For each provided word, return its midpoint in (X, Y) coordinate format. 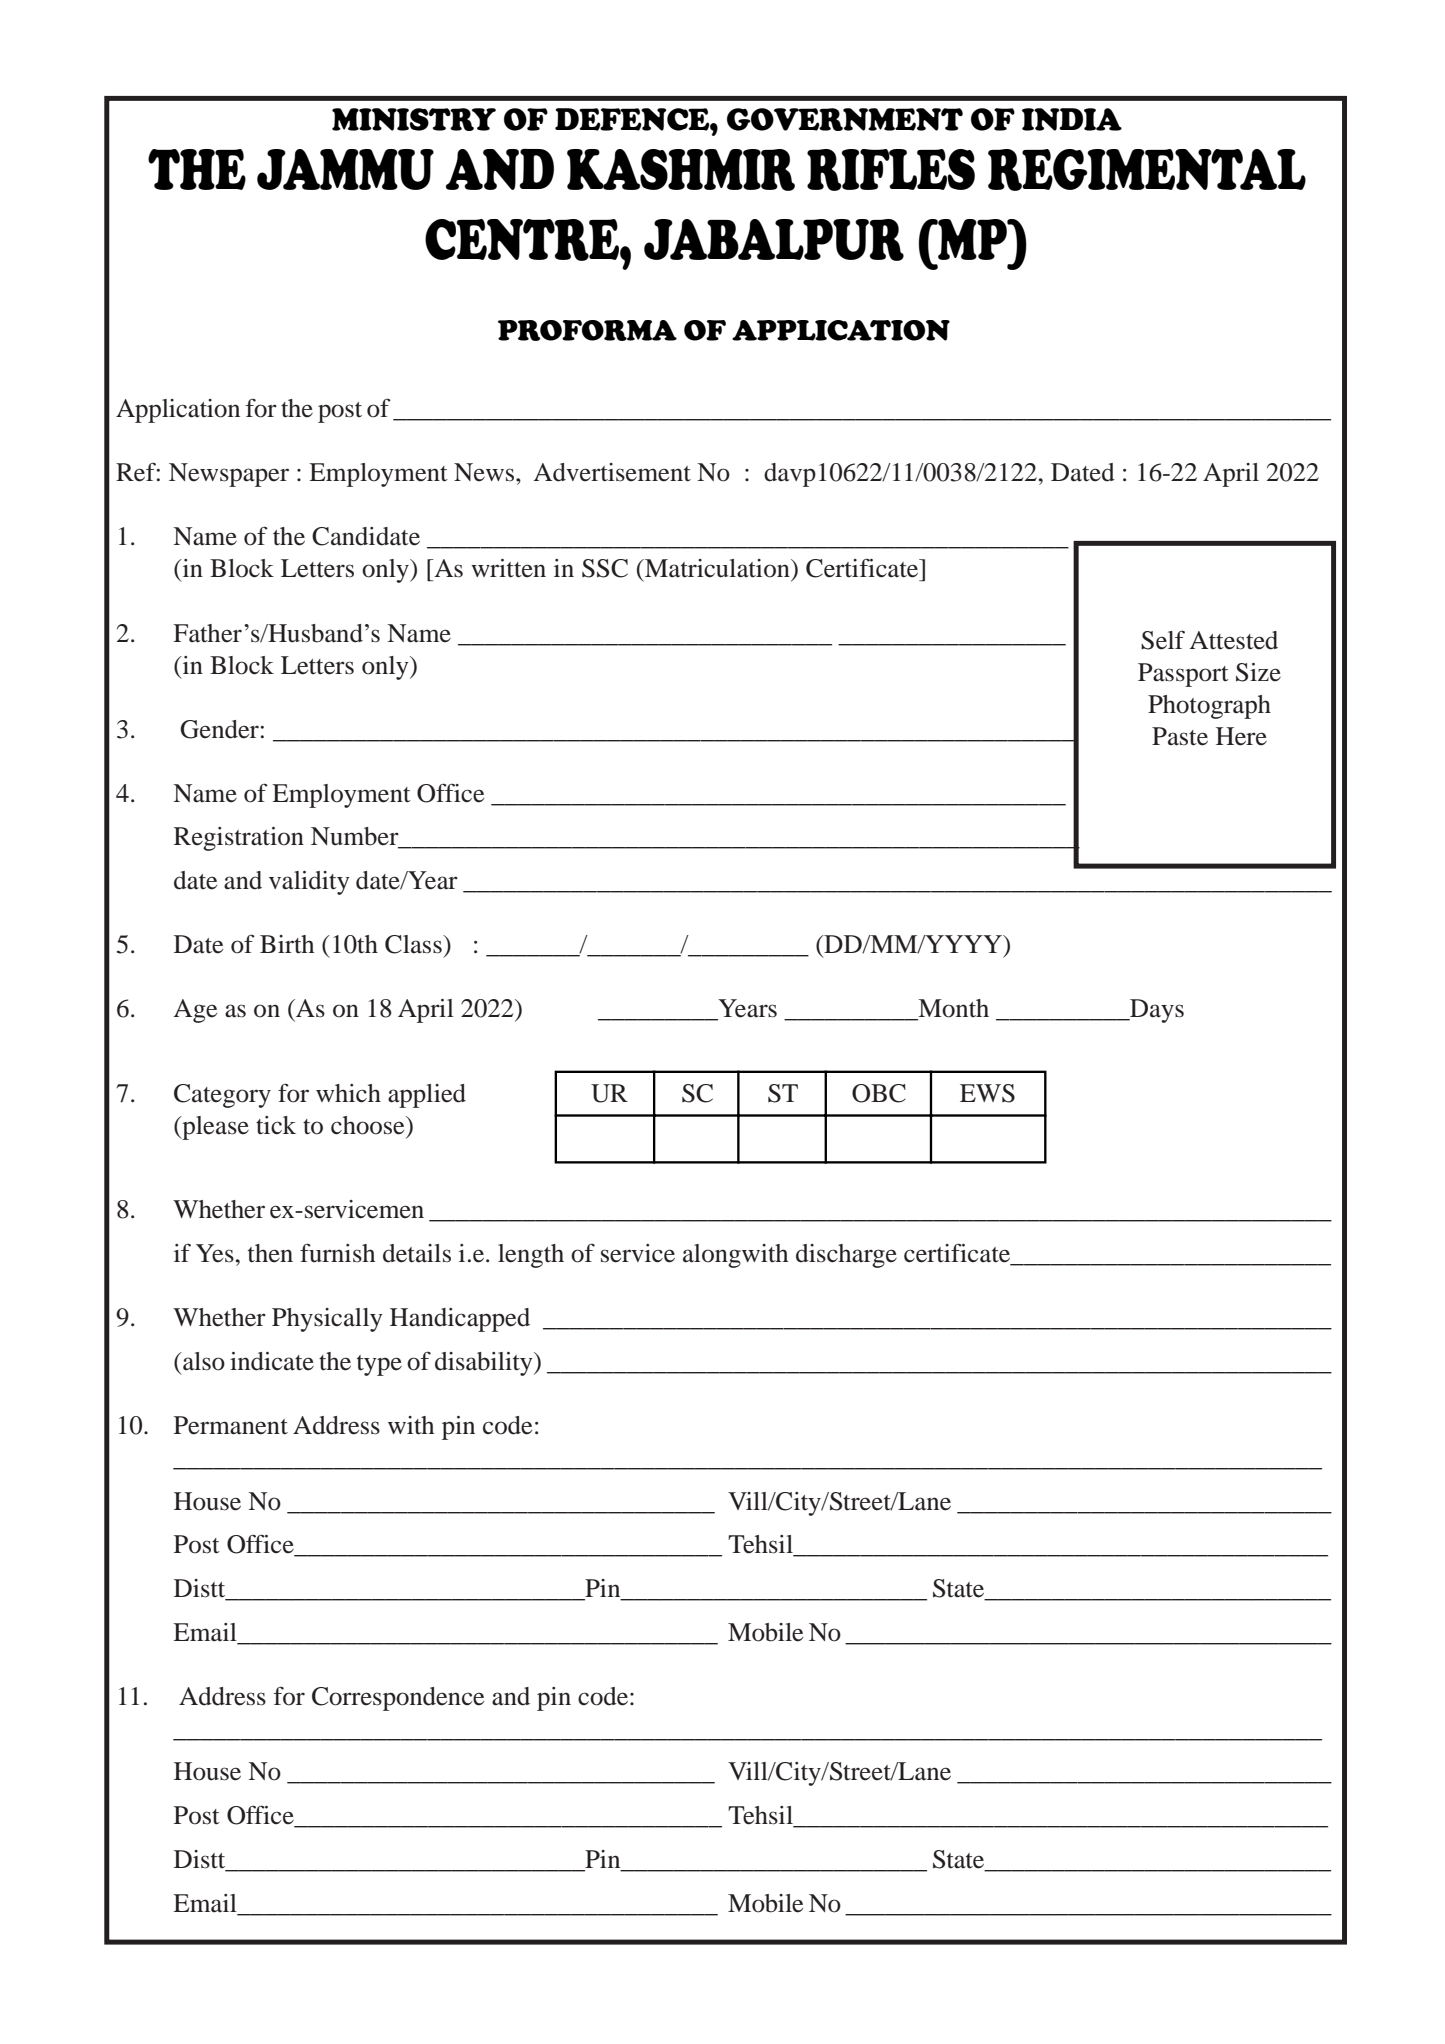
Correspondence (398, 1699)
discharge (846, 1256)
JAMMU (345, 169)
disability (485, 1364)
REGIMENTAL (1147, 170)
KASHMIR (681, 170)
